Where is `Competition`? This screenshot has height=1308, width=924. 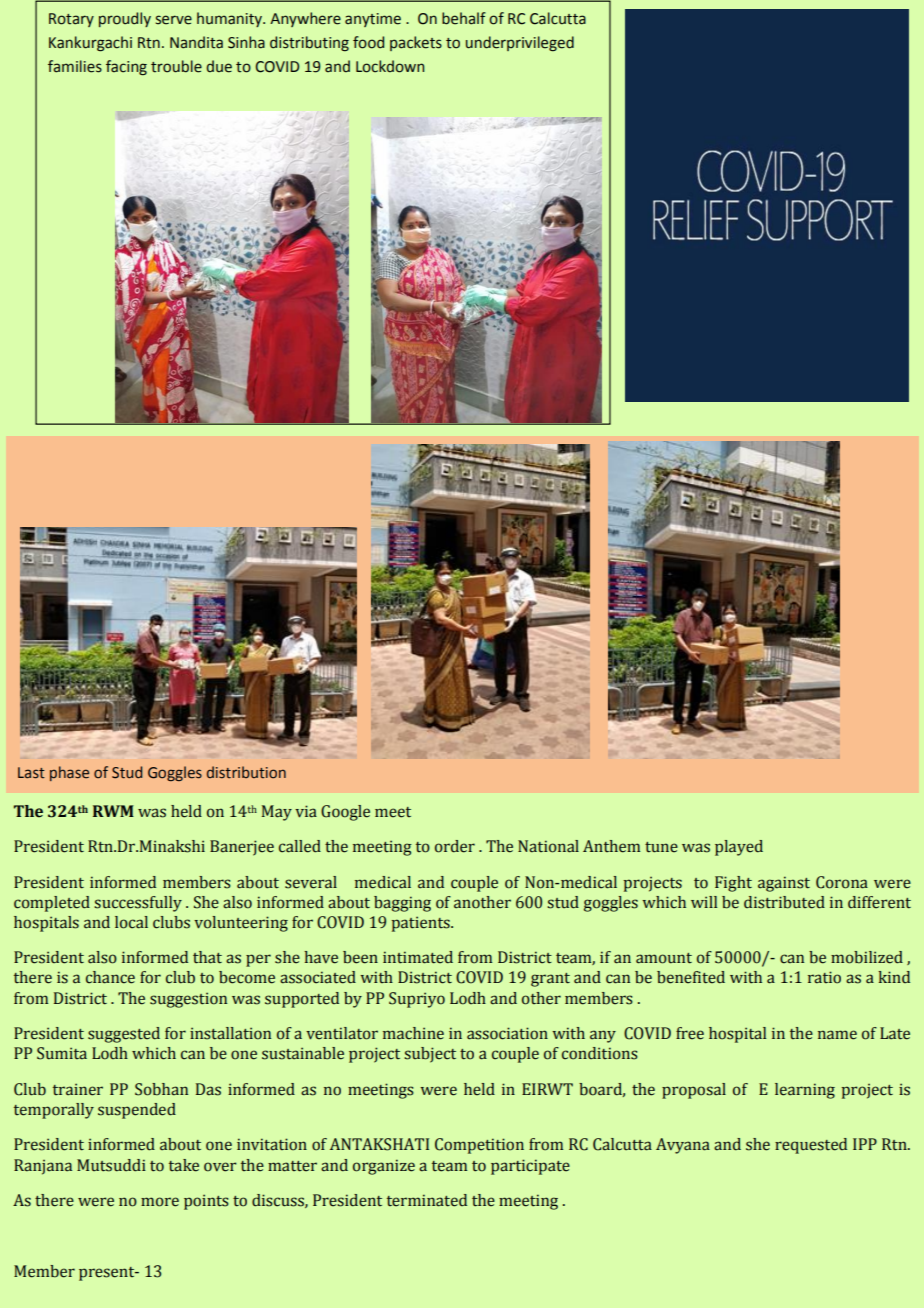 Competition is located at coordinates (479, 1146).
